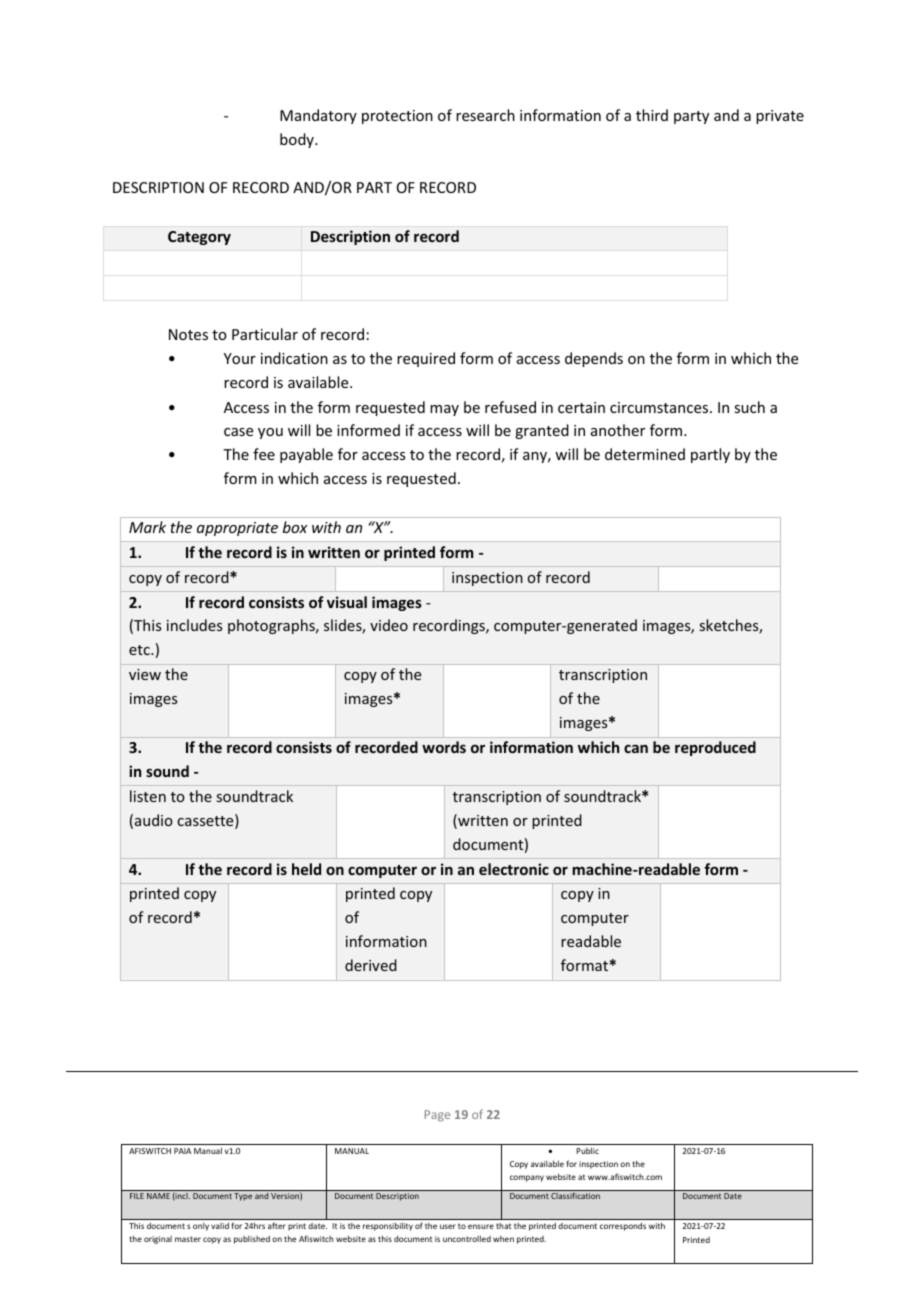 Image resolution: width=924 pixels, height=1308 pixels. Describe the element at coordinates (448, 1226) in the page. I see `user` at that location.
